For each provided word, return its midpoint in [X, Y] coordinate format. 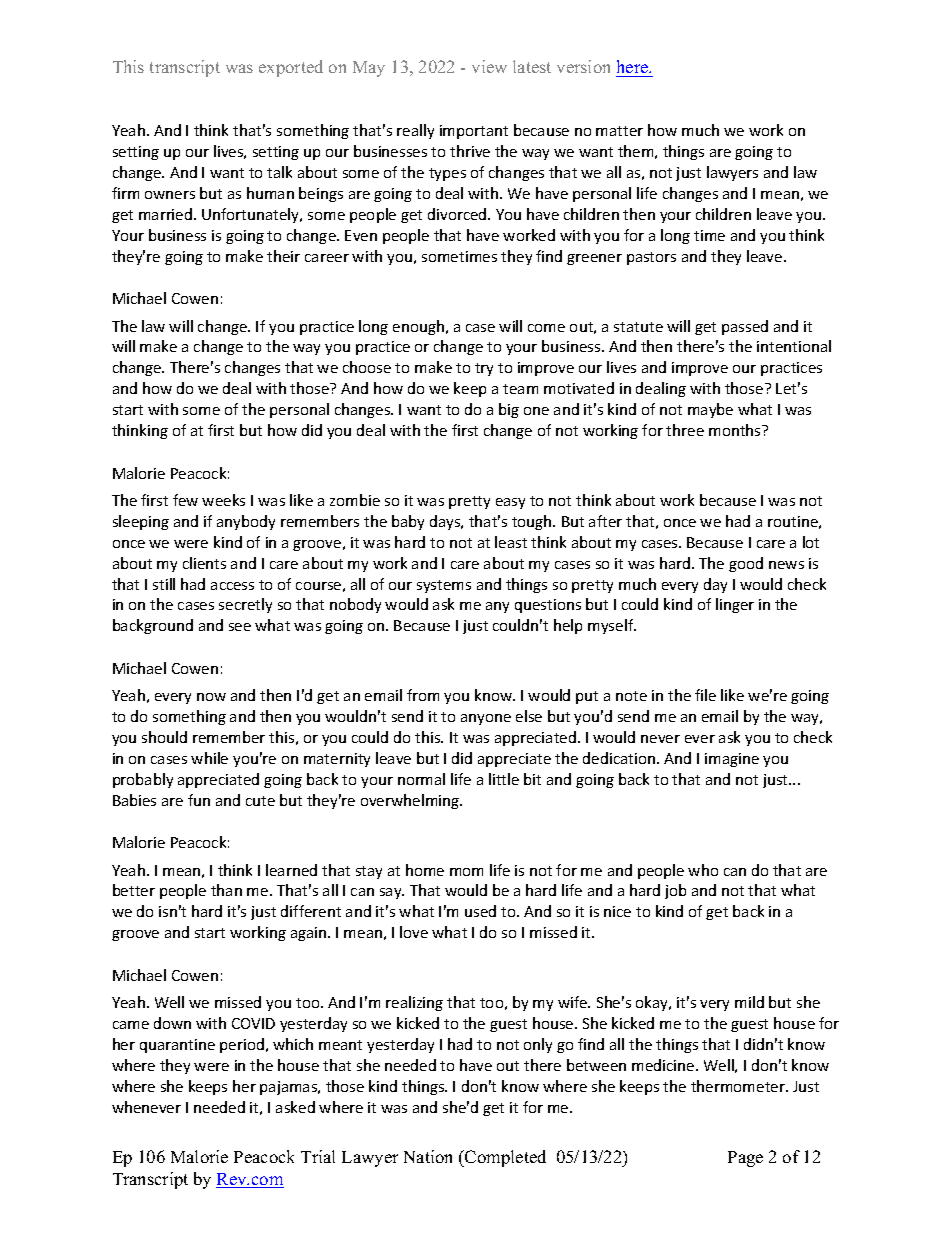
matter [619, 131]
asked [295, 1107]
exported [291, 68]
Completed [504, 1158]
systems [444, 586]
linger [735, 605]
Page [745, 1159]
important [474, 132]
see [240, 627]
